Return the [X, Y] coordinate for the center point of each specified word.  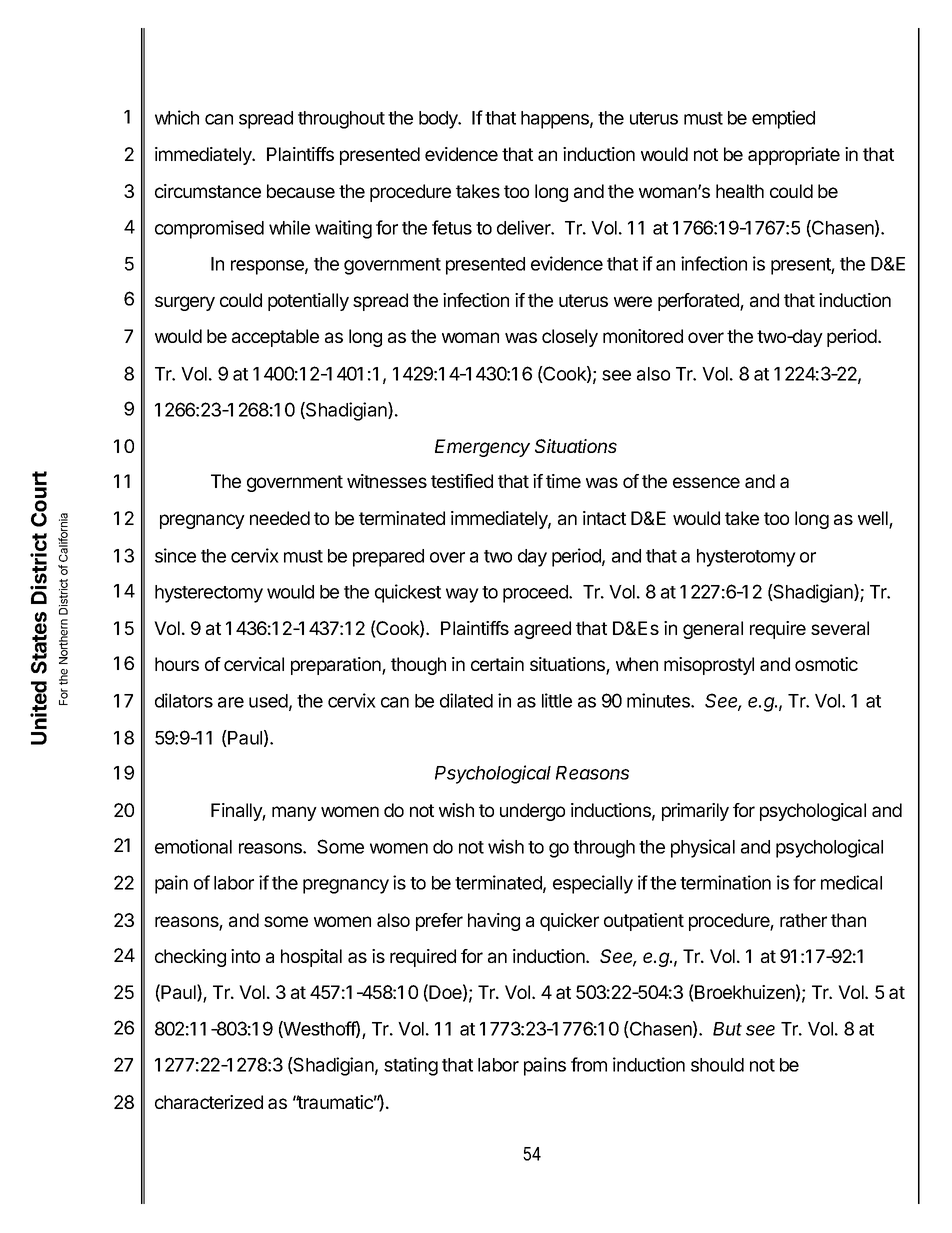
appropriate [794, 156]
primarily [695, 812]
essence [706, 482]
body [439, 120]
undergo [532, 812]
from [589, 1064]
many [294, 813]
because [301, 191]
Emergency [482, 448]
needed [280, 518]
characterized [209, 1102]
